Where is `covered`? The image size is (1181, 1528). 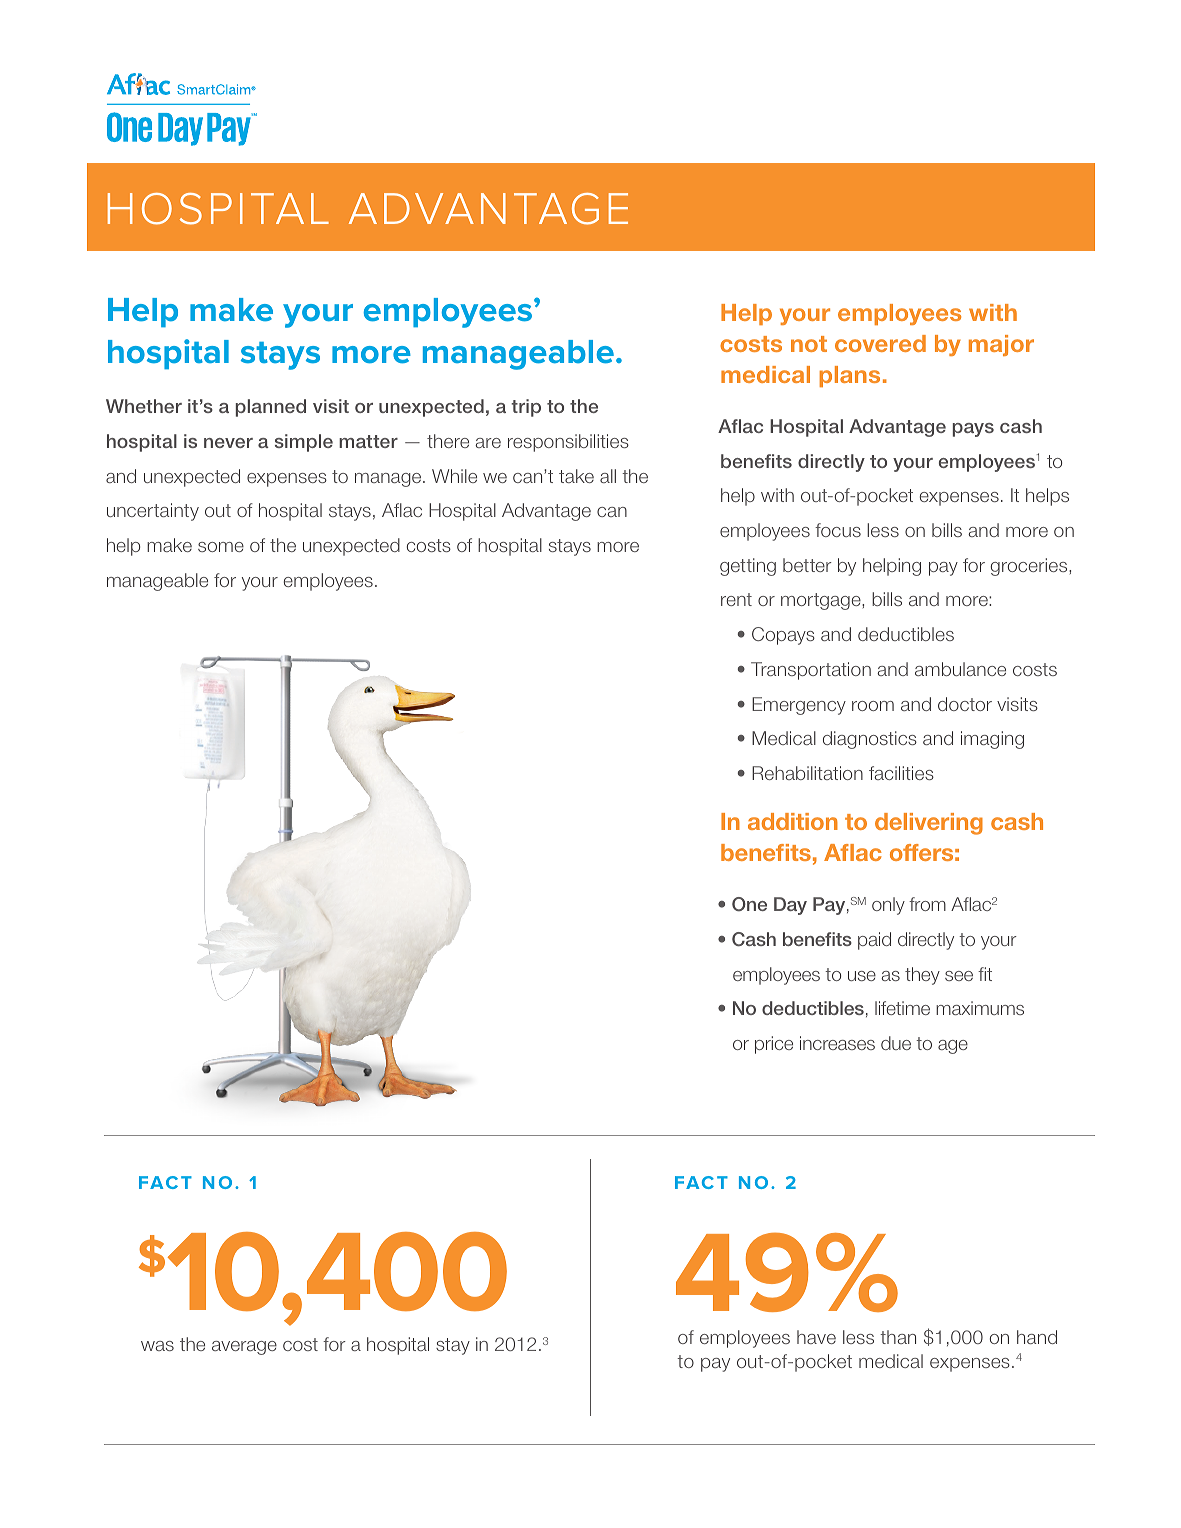 covered is located at coordinates (880, 343).
